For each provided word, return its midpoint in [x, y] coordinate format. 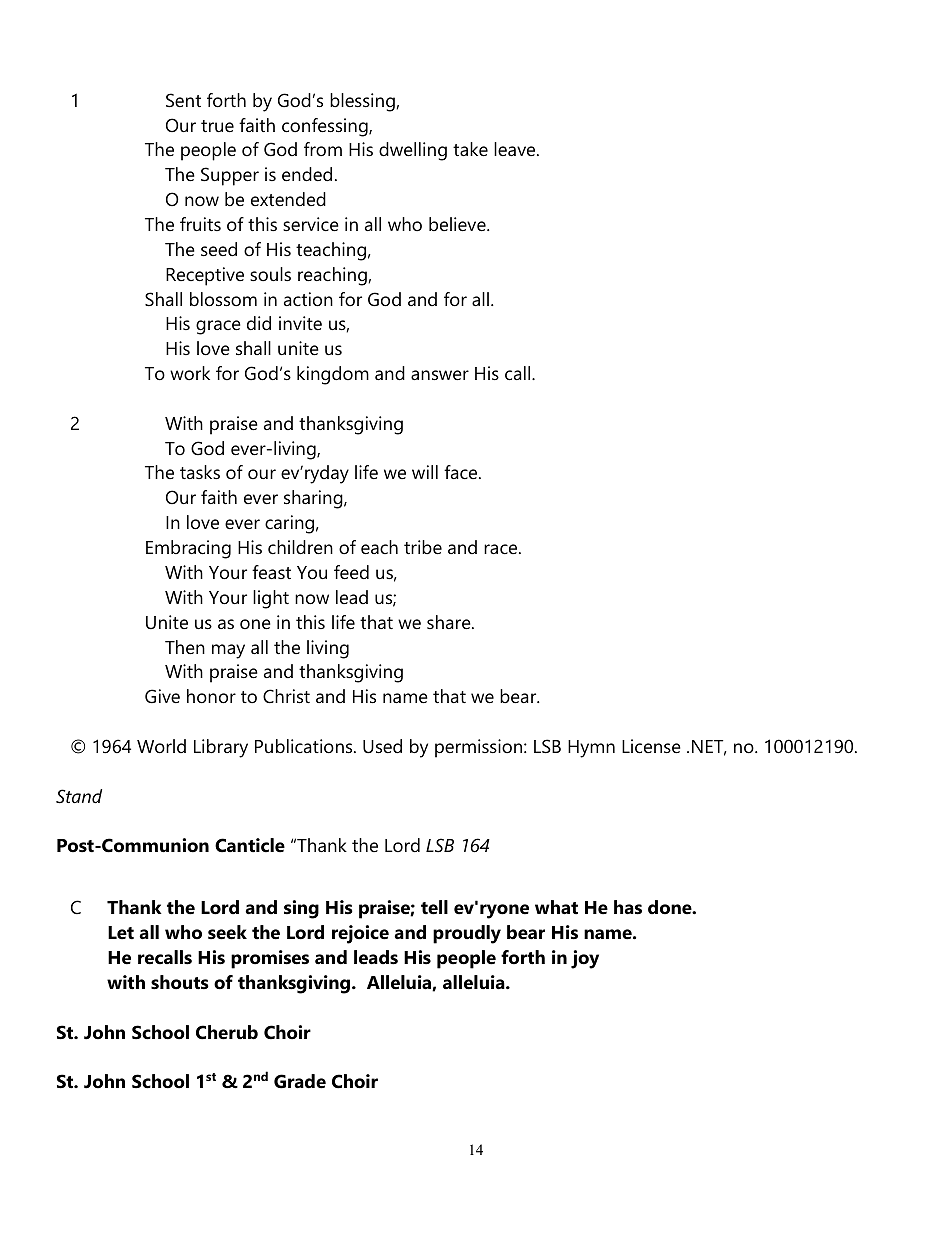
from [323, 149]
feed [351, 572]
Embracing [188, 549]
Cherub [227, 1032]
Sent [183, 100]
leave [516, 149]
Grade [300, 1081]
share [450, 622]
